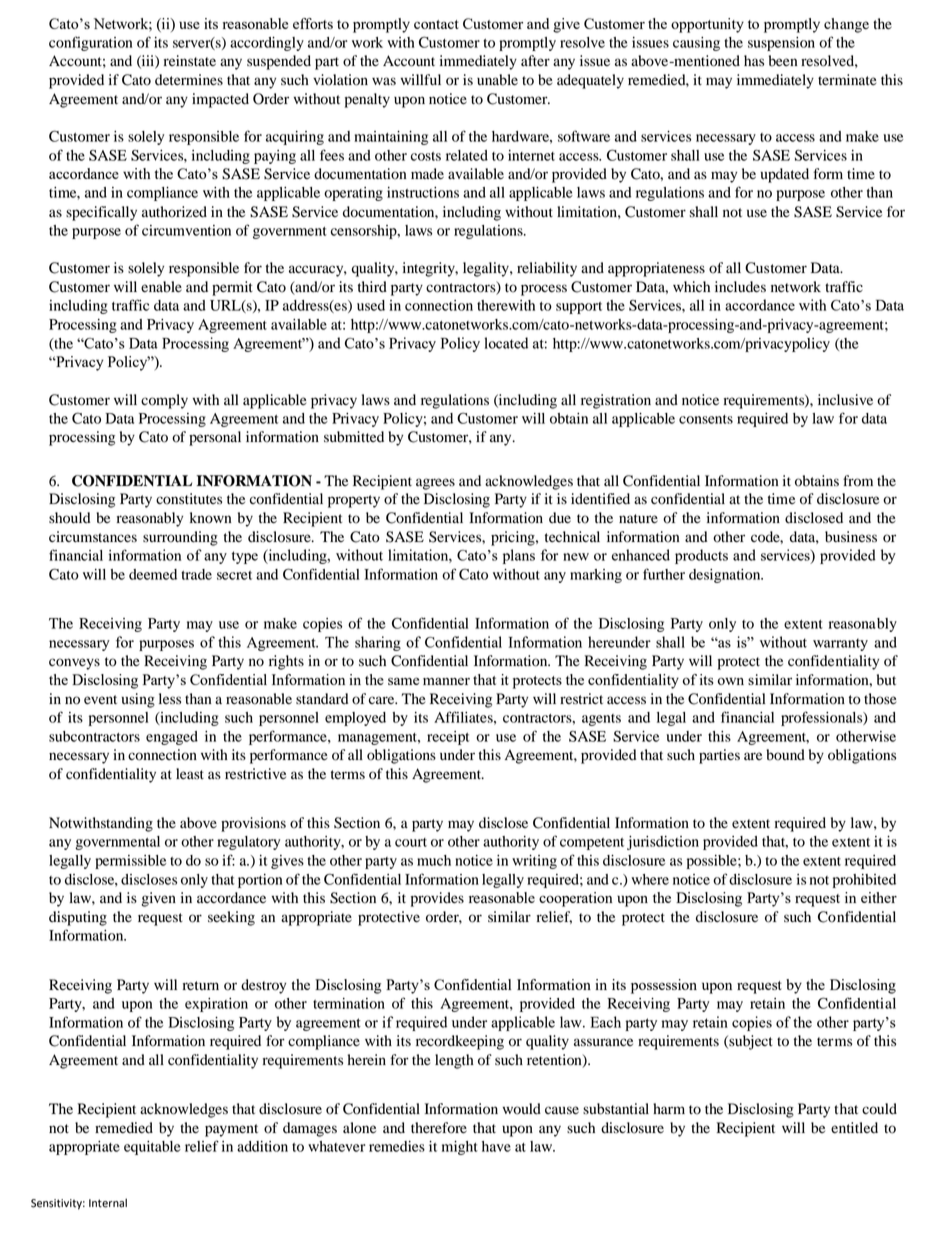 Image resolution: width=952 pixels, height=1233 pixels. I want to click on enable, so click(161, 287).
